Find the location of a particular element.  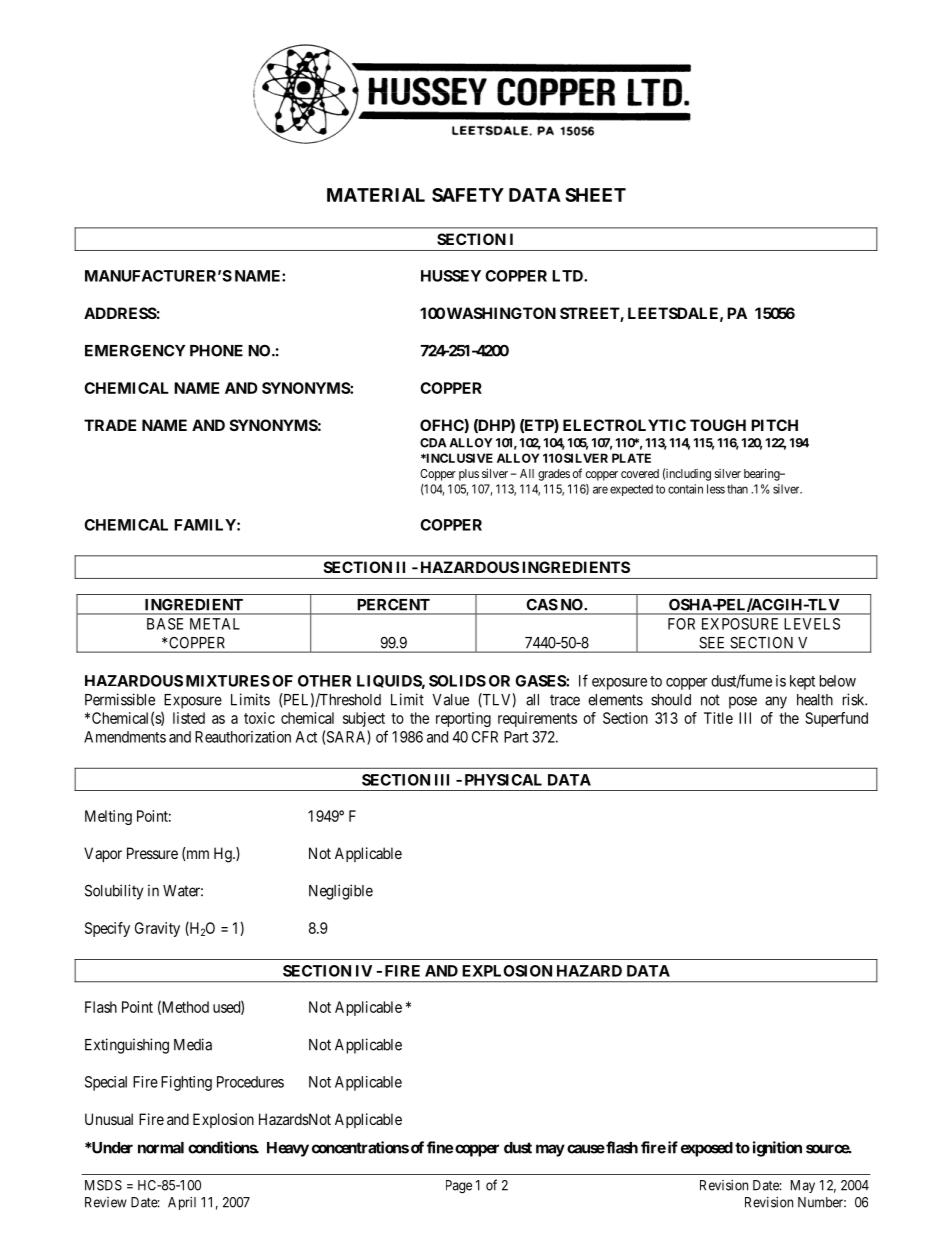

April is located at coordinates (182, 1203).
